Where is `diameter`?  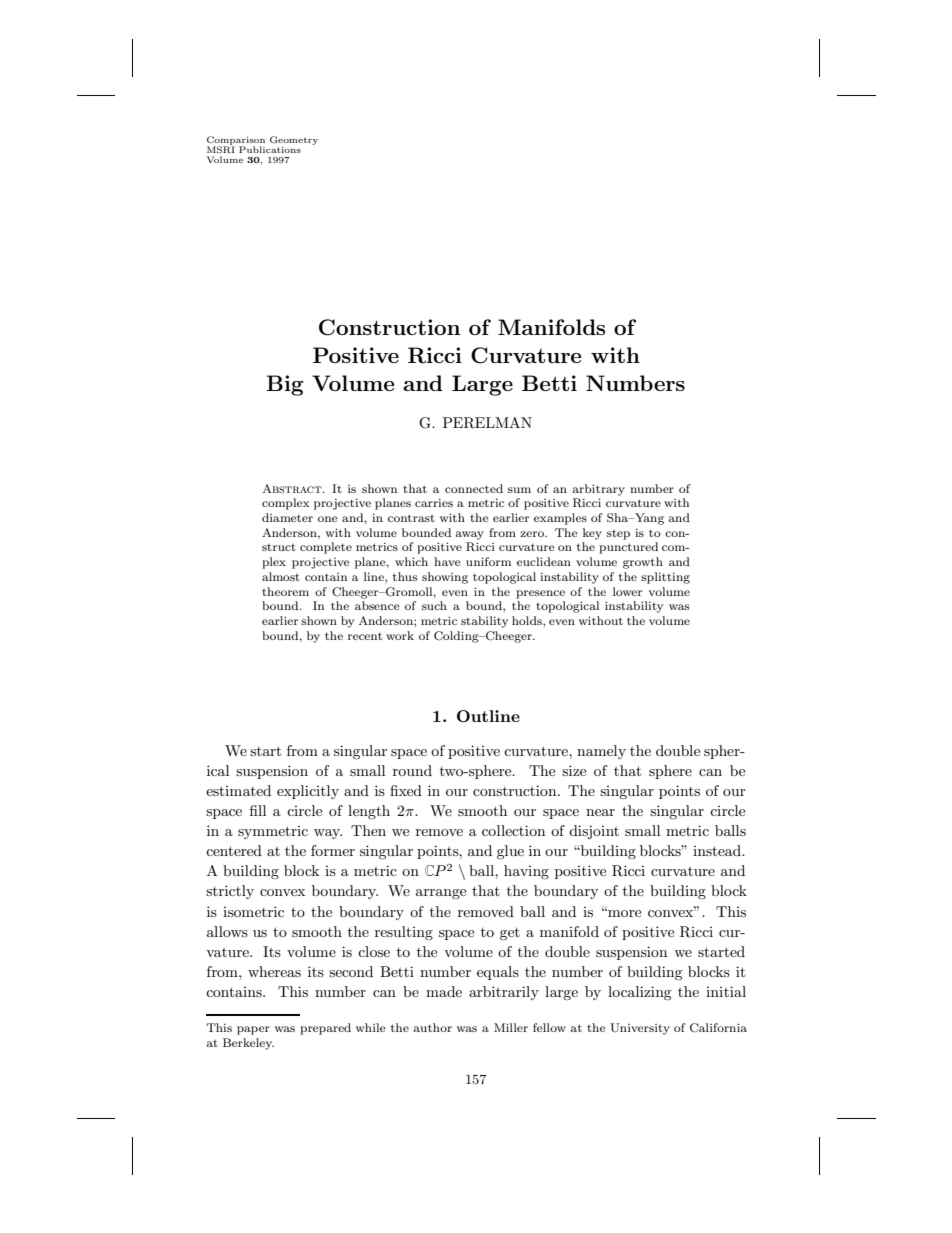
diameter is located at coordinates (287, 517).
